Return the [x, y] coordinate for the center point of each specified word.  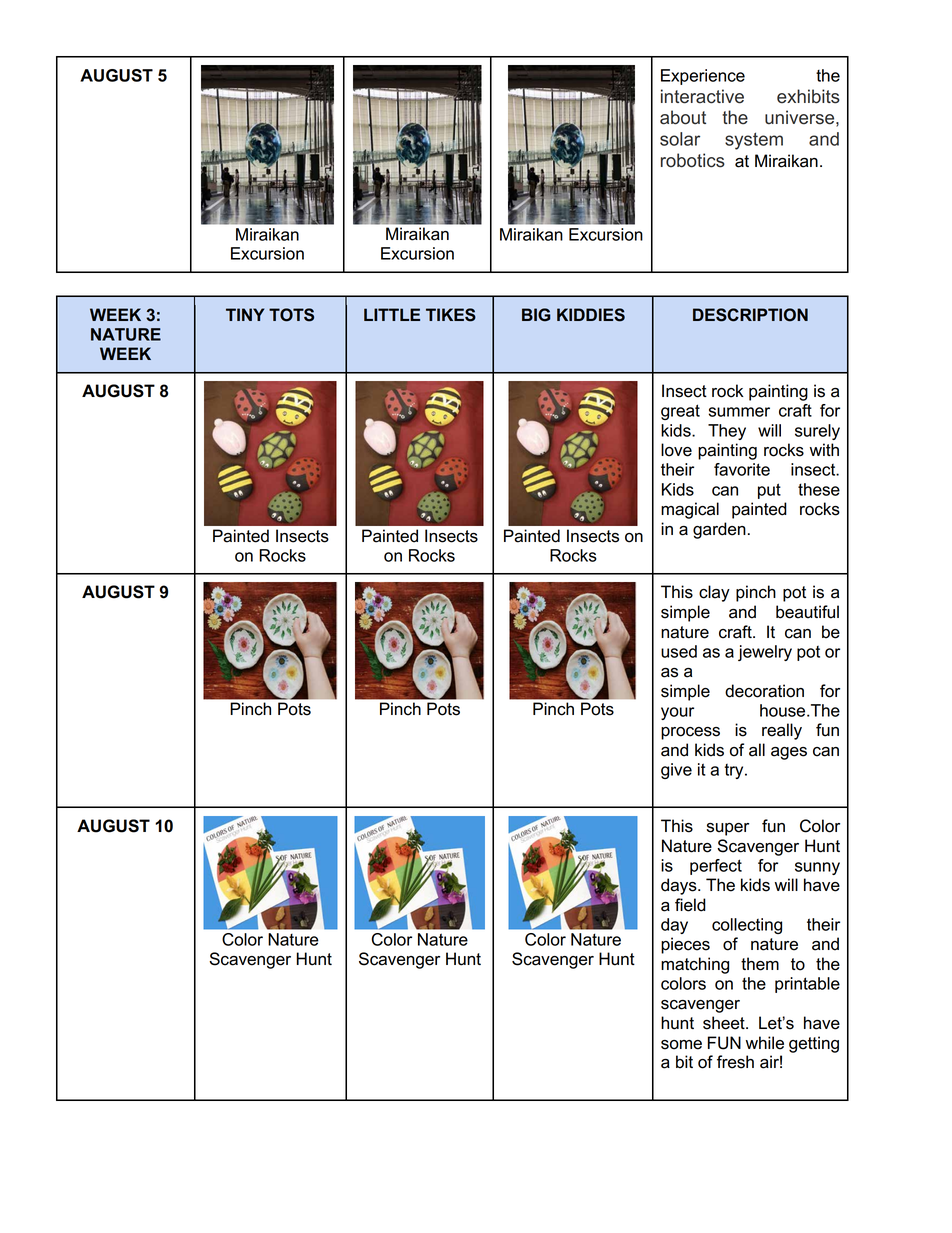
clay [714, 593]
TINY [245, 314]
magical [690, 510]
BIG [536, 315]
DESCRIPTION [750, 315]
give [676, 771]
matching [695, 965]
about [683, 117]
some [681, 1045]
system [754, 141]
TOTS [291, 315]
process [690, 733]
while [765, 1043]
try [735, 771]
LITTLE [392, 314]
